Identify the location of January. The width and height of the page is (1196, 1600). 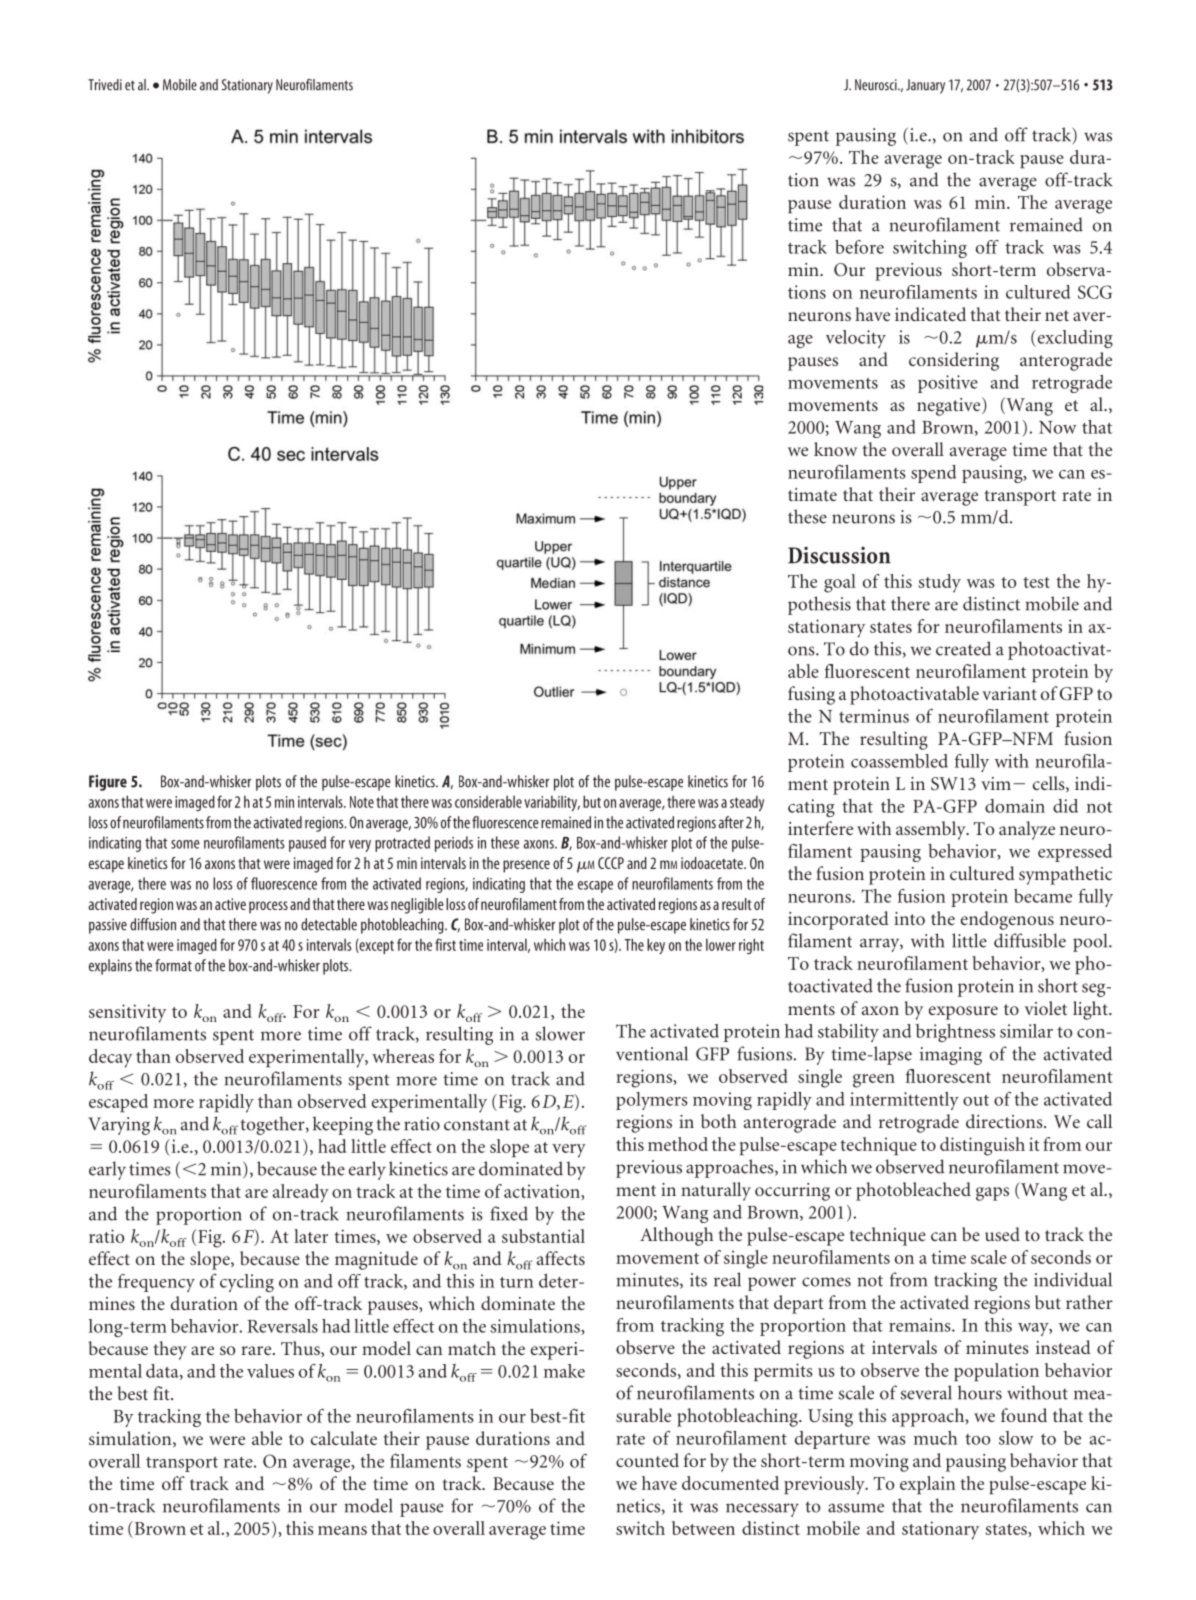
(925, 86).
